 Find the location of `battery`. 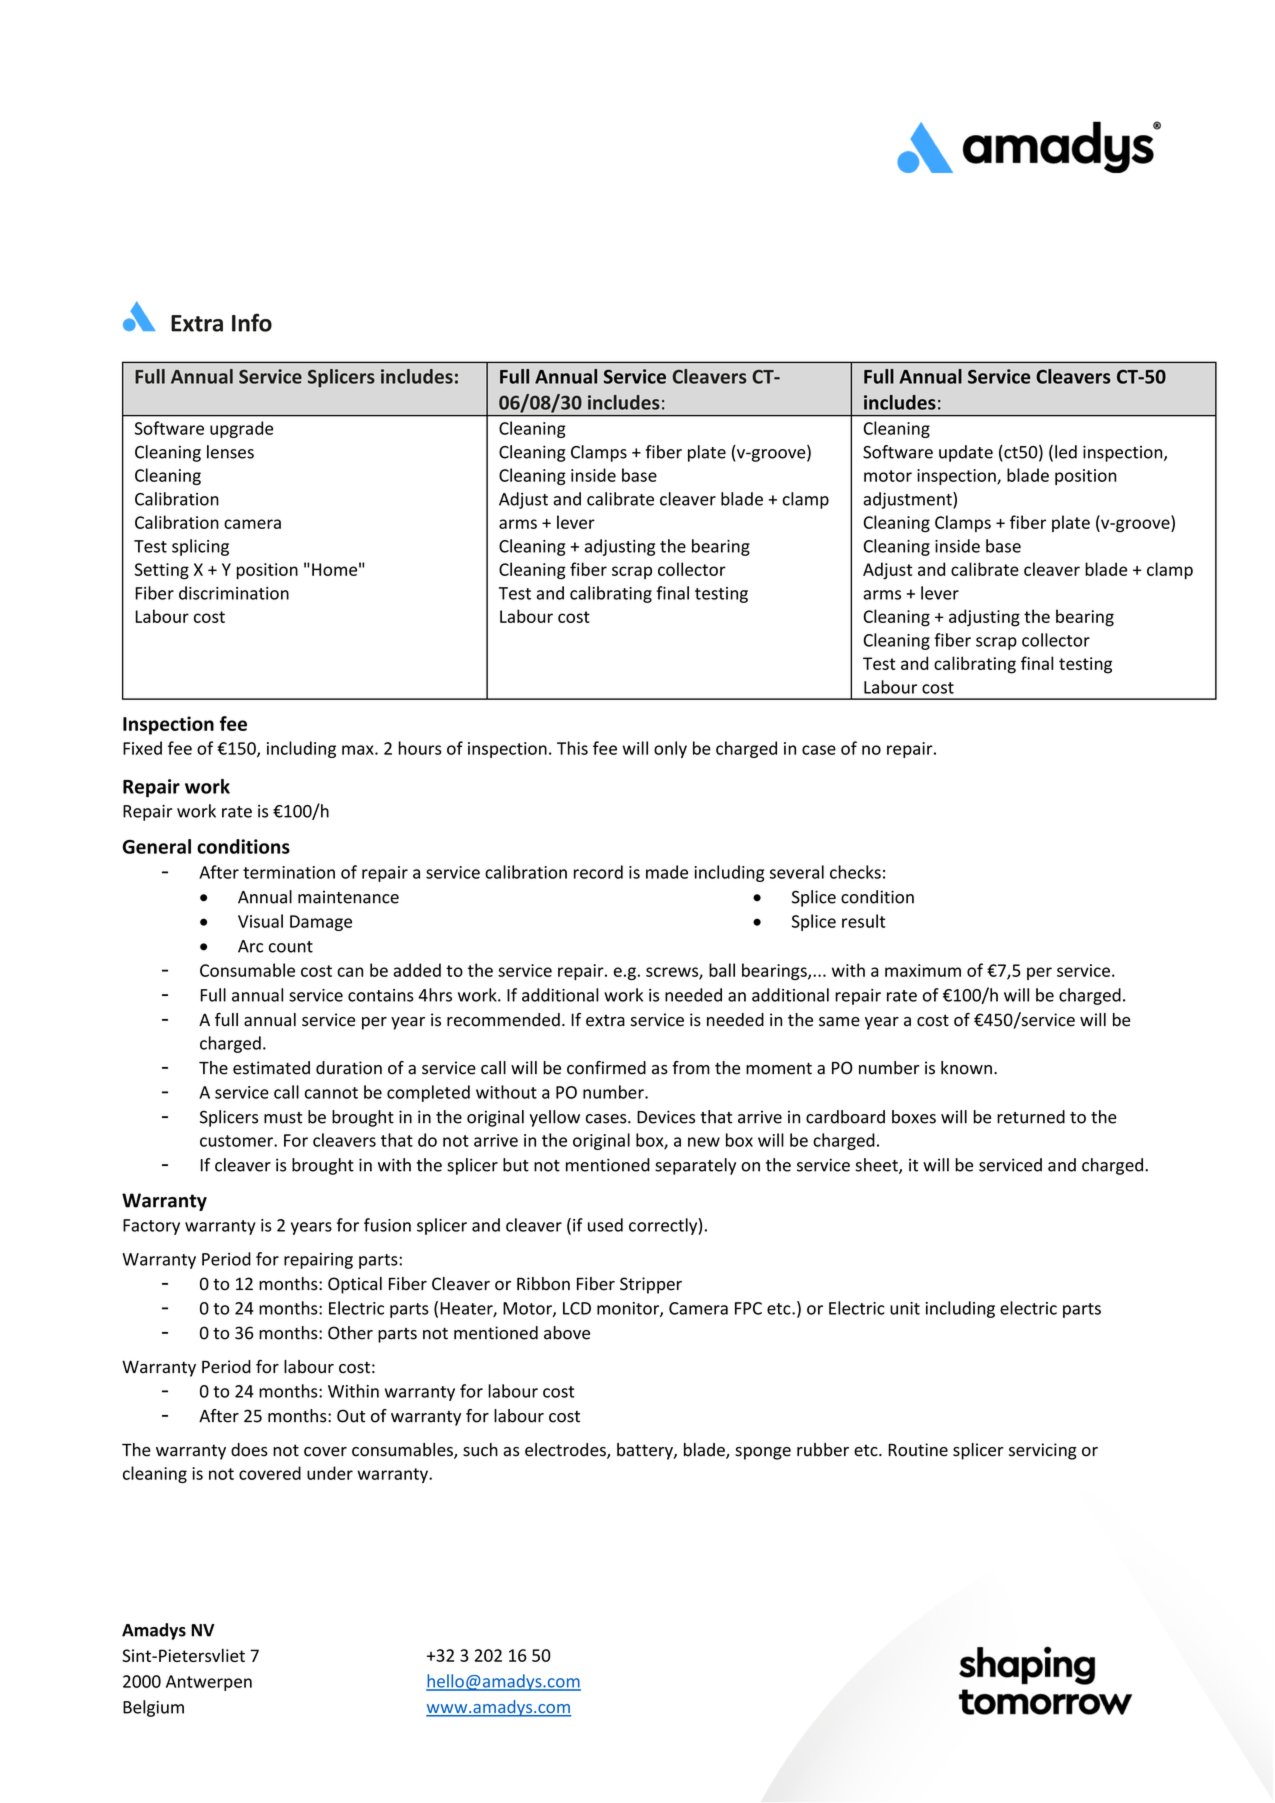

battery is located at coordinates (646, 1451).
